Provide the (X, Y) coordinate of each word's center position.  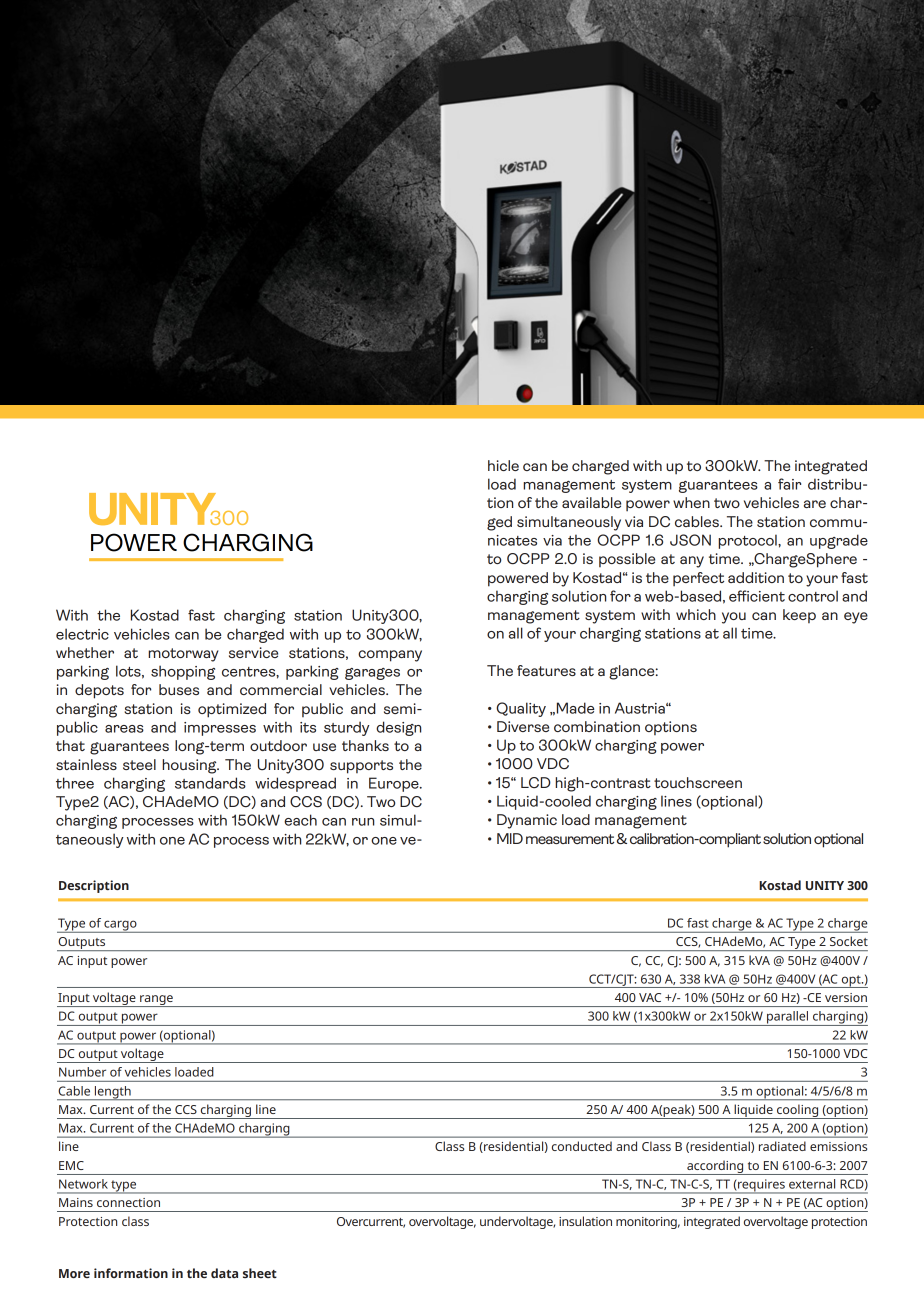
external (812, 1184)
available (591, 502)
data (224, 1273)
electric (82, 634)
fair (789, 484)
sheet (260, 1273)
